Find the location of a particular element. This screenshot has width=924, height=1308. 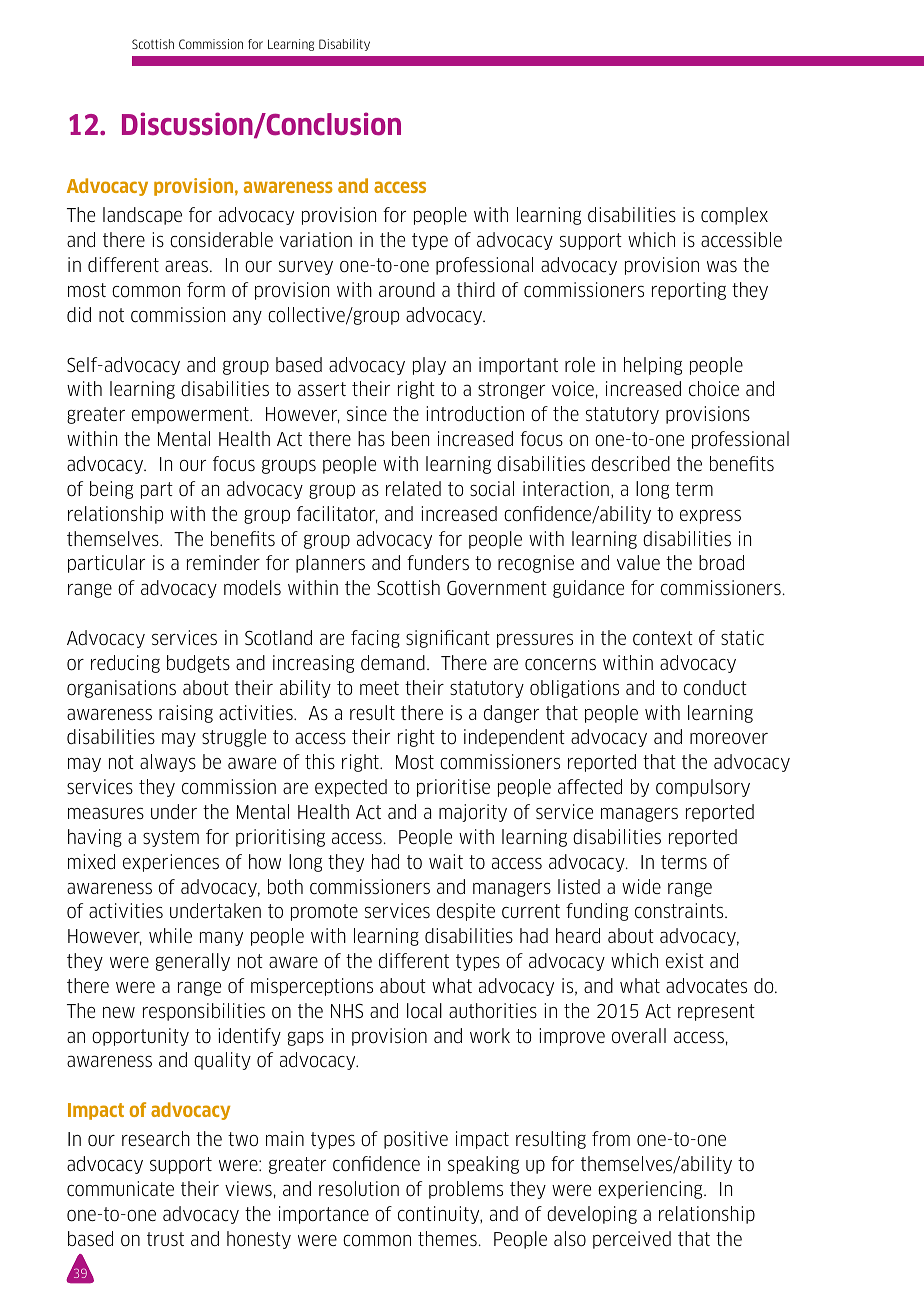

local is located at coordinates (424, 1011).
